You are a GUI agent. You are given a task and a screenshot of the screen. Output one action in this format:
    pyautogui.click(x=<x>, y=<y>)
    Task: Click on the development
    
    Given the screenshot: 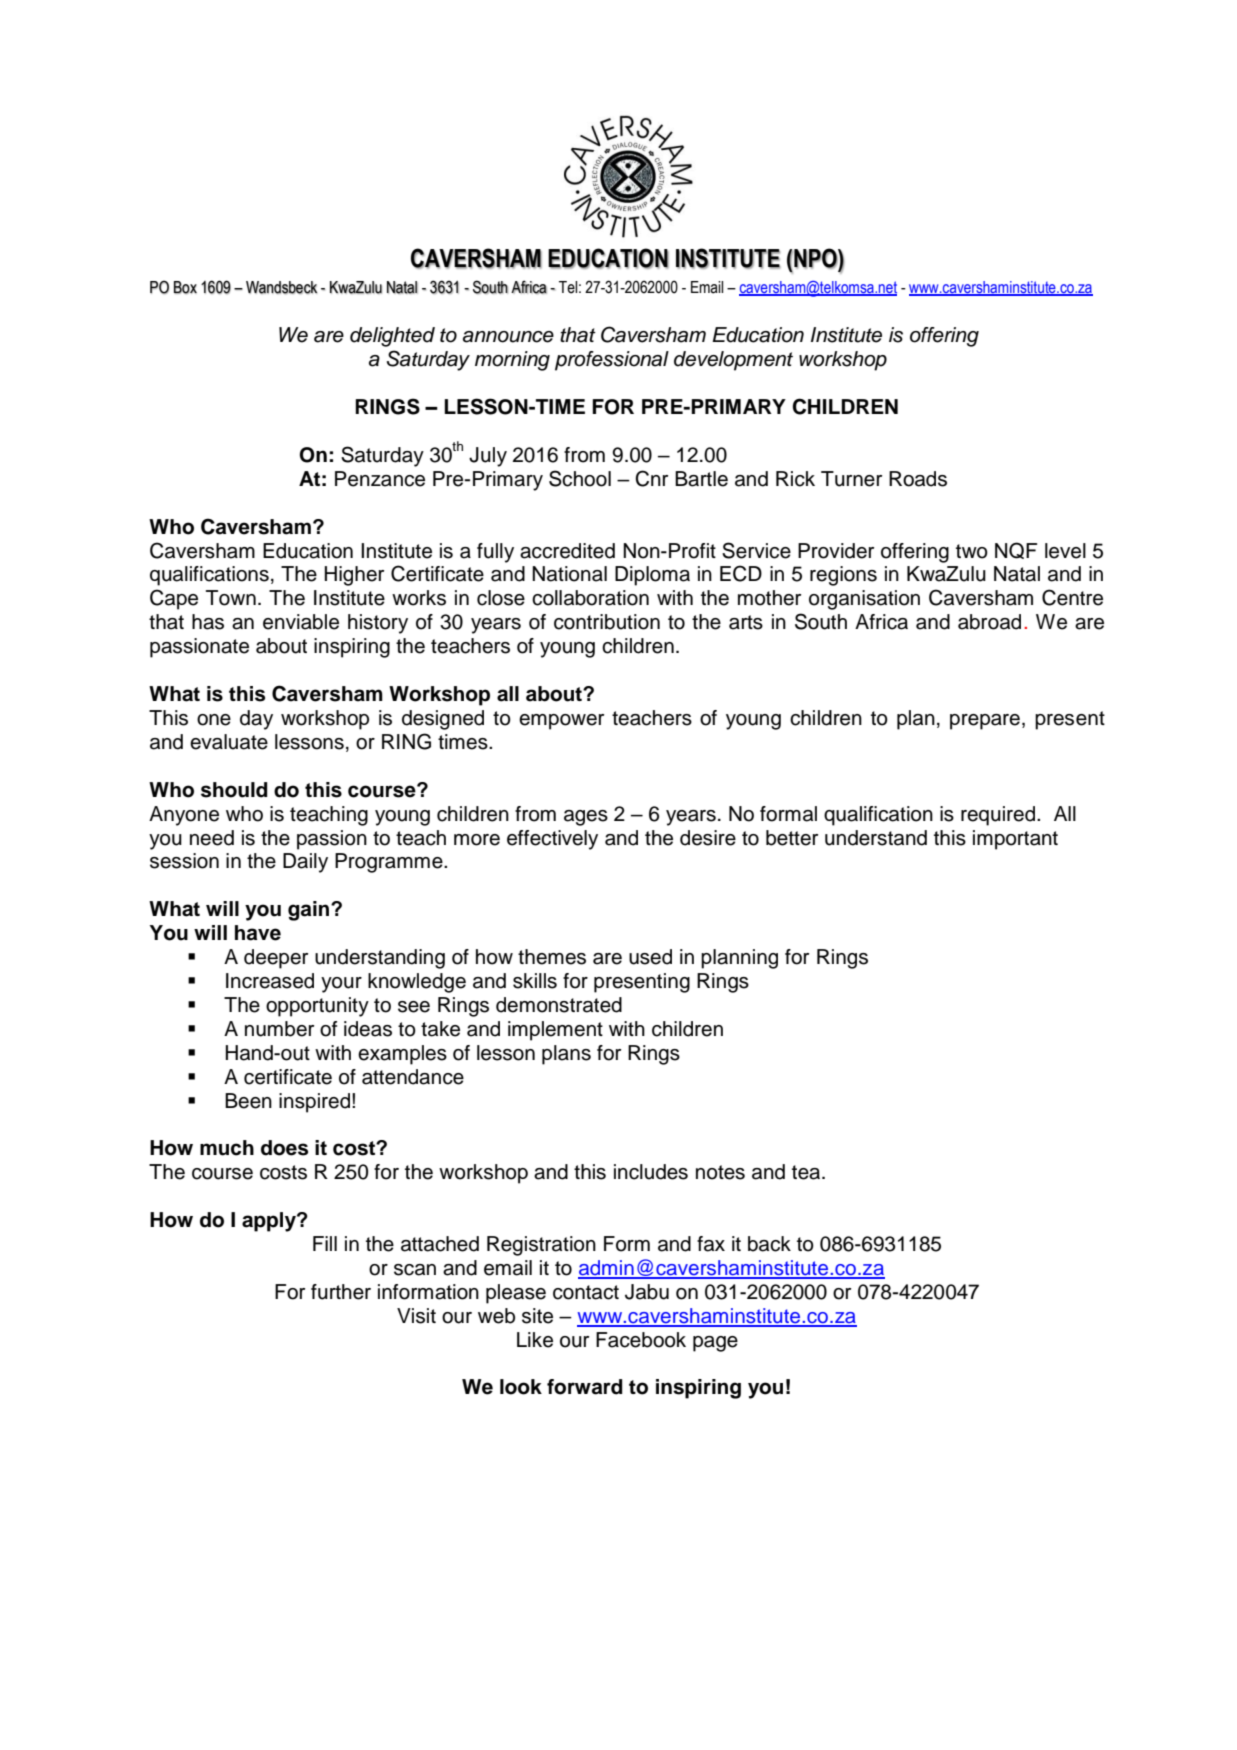 What is the action you would take?
    pyautogui.click(x=733, y=361)
